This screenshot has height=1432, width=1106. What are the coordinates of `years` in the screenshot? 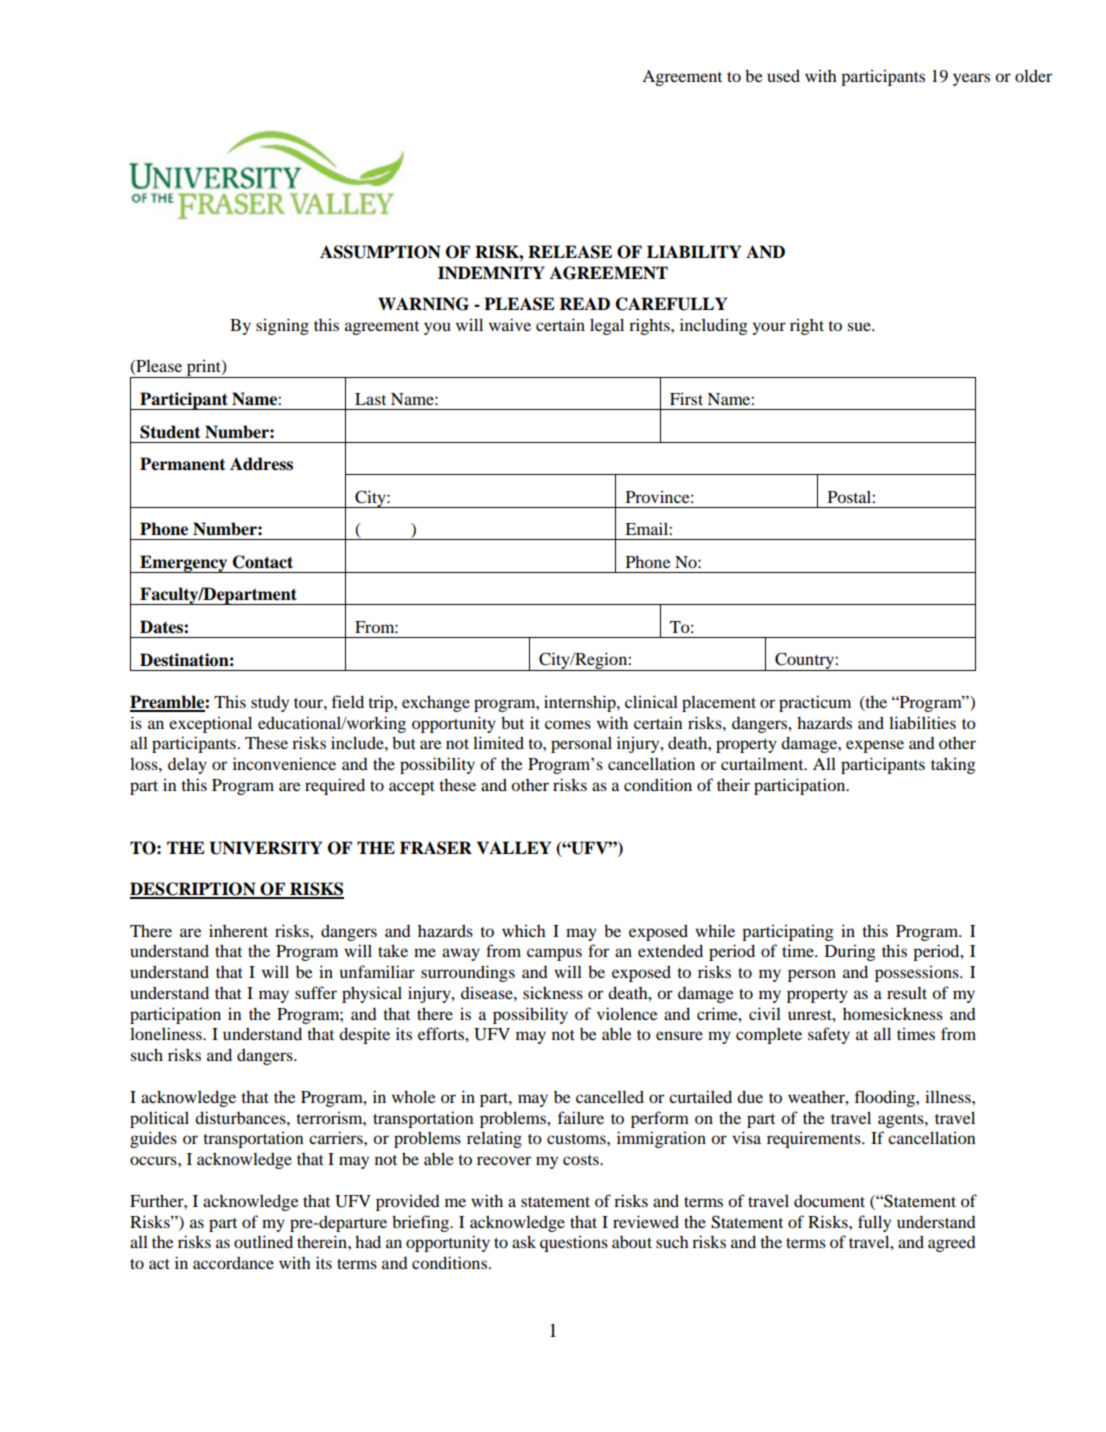 It's located at (971, 79).
